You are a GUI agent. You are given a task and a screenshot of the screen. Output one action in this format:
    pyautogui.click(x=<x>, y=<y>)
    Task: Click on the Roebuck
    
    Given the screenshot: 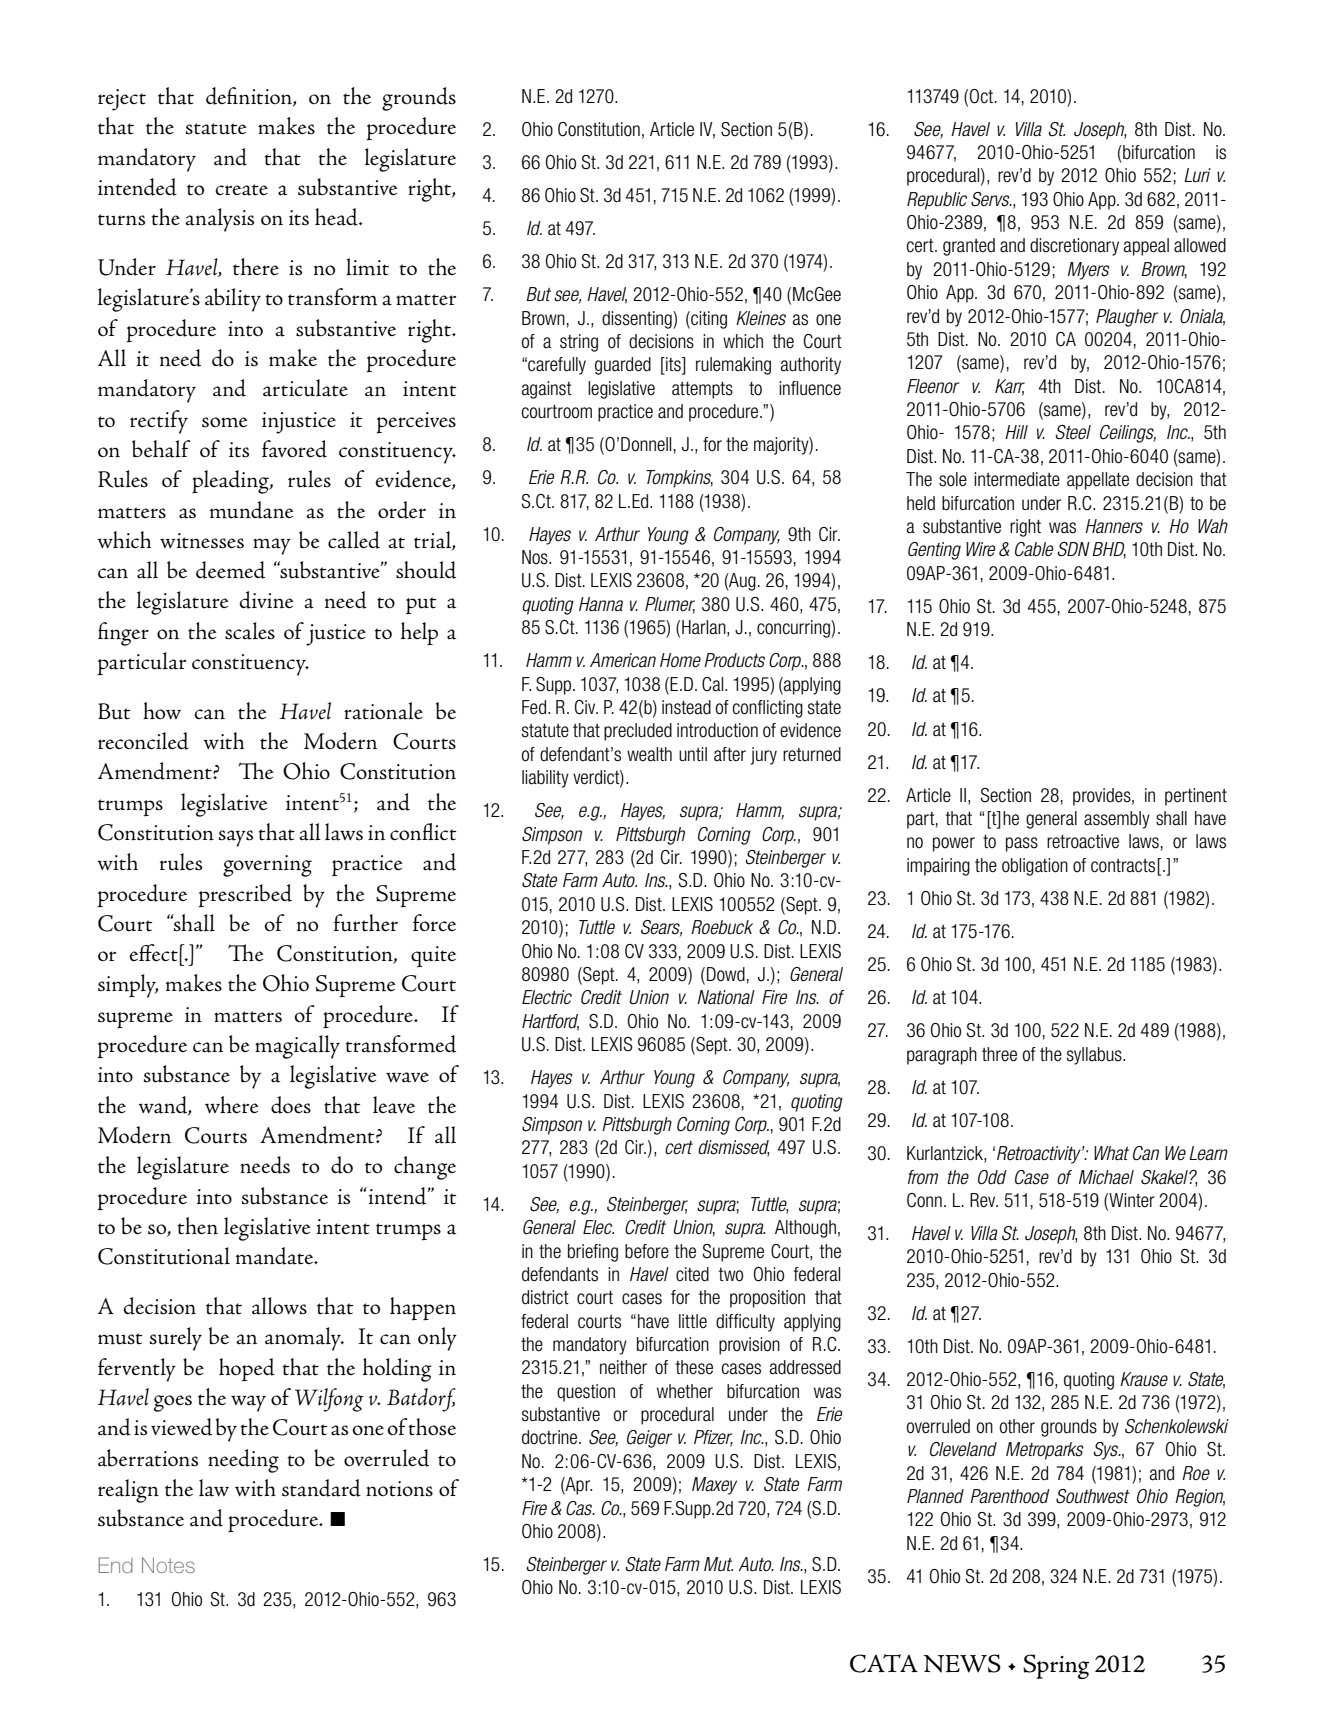 What is the action you would take?
    pyautogui.click(x=722, y=927)
